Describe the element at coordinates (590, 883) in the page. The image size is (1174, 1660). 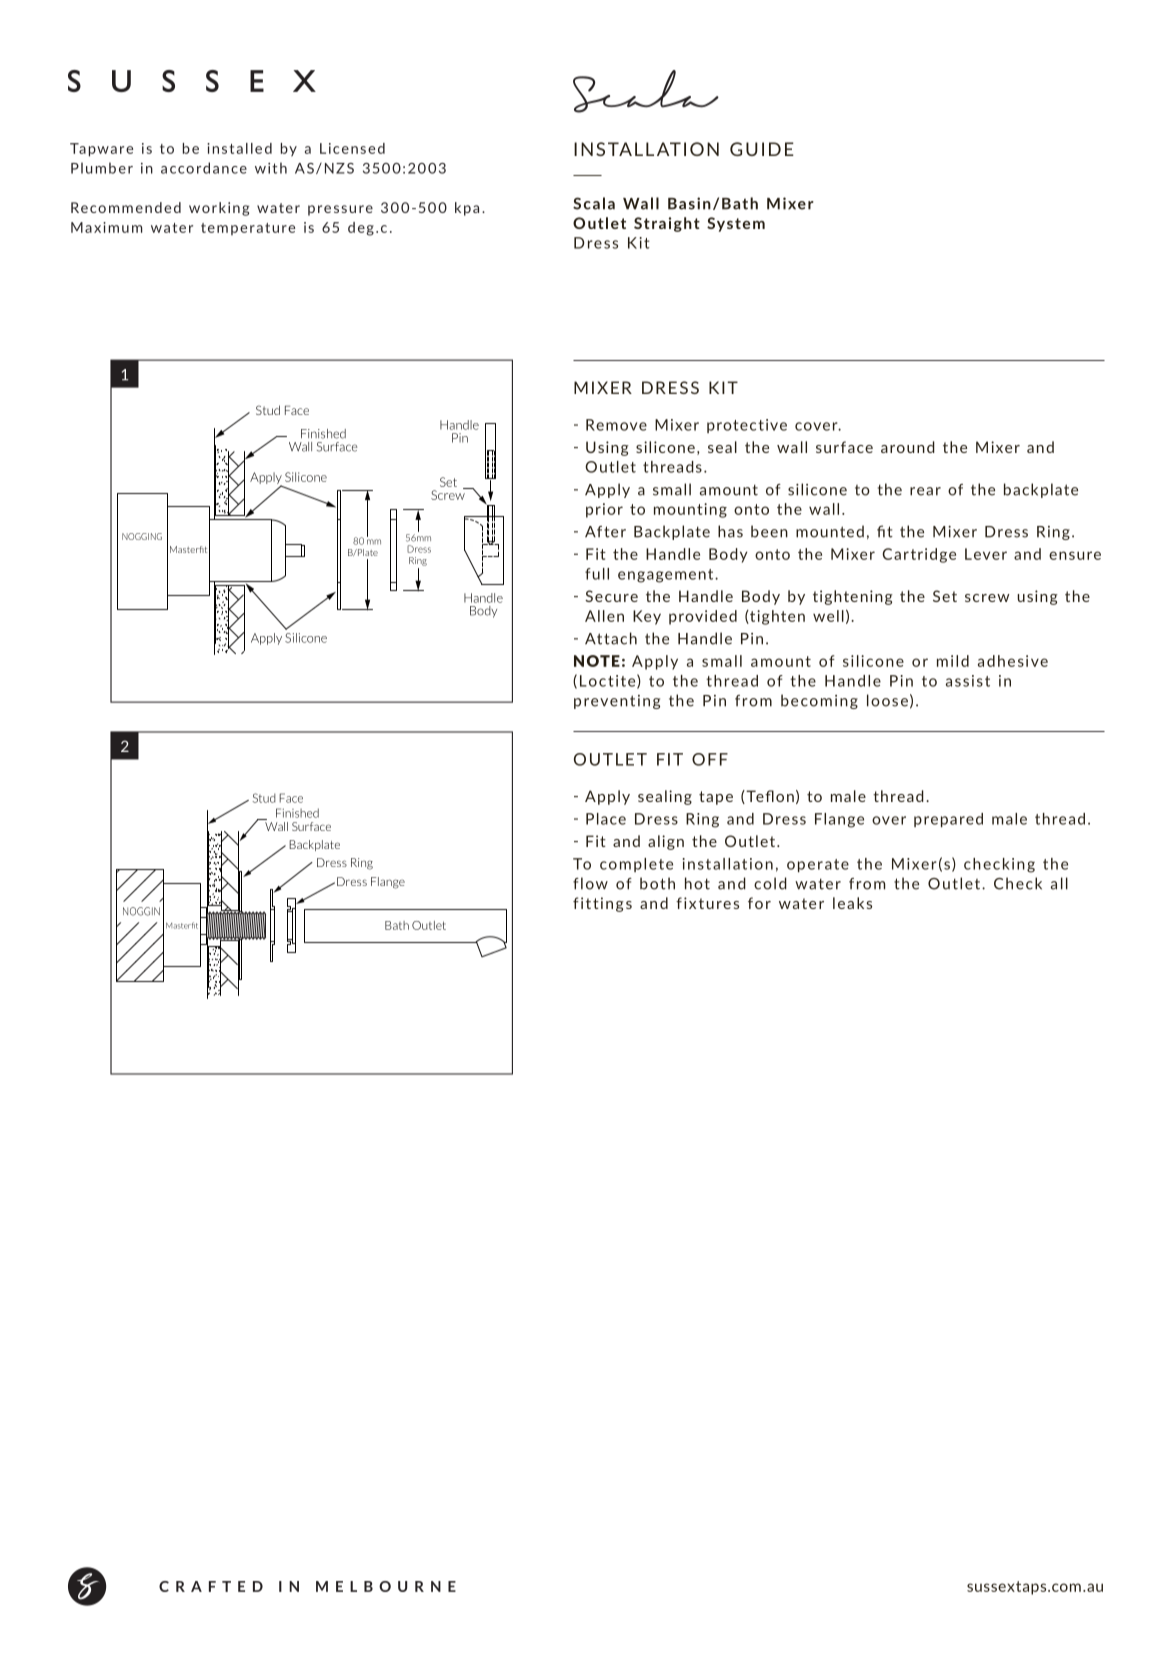
I see `flow` at that location.
